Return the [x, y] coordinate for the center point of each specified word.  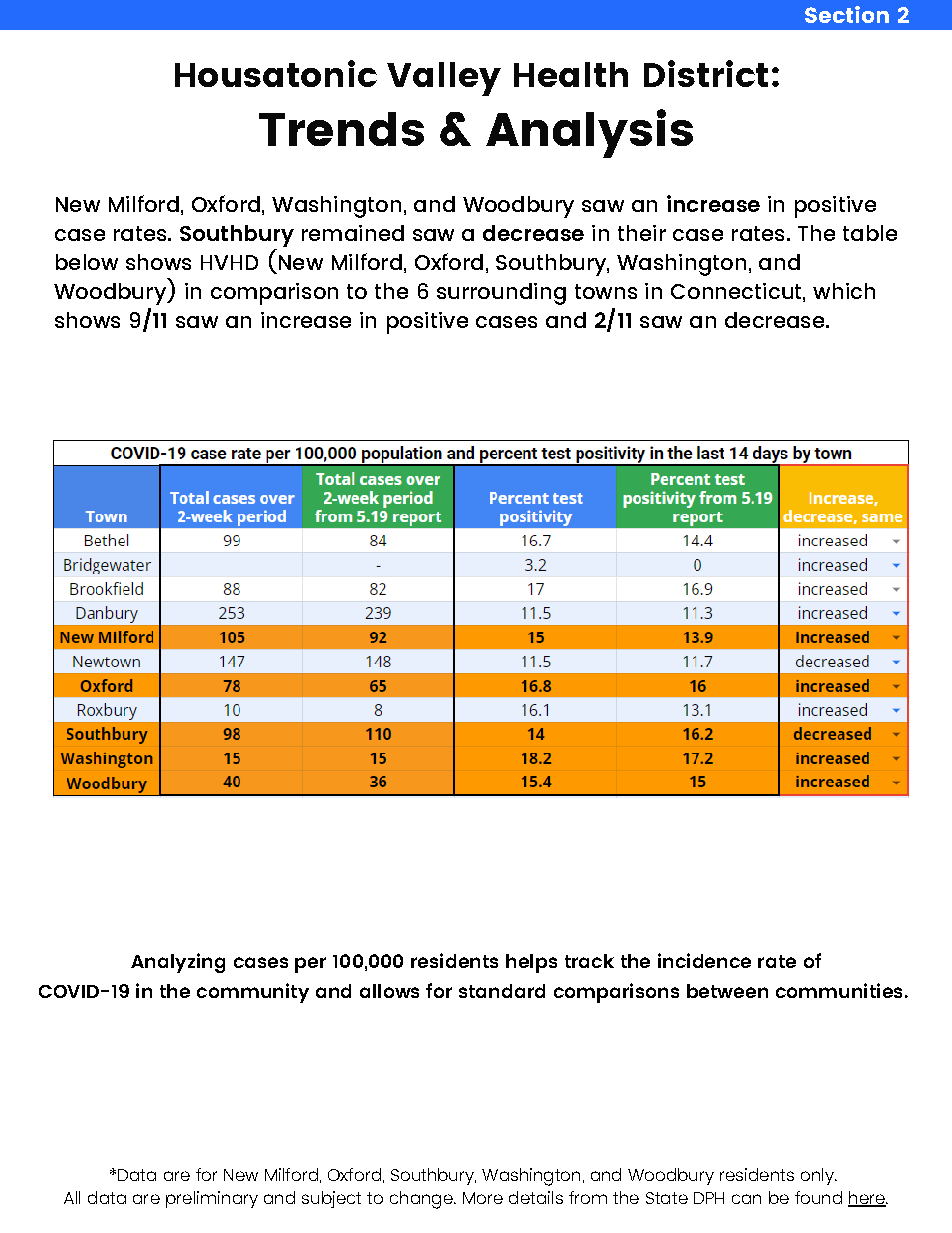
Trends [341, 129]
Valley [444, 79]
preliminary [212, 1199]
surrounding [501, 294]
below [87, 262]
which [844, 291]
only [818, 1176]
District [706, 73]
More [483, 1198]
